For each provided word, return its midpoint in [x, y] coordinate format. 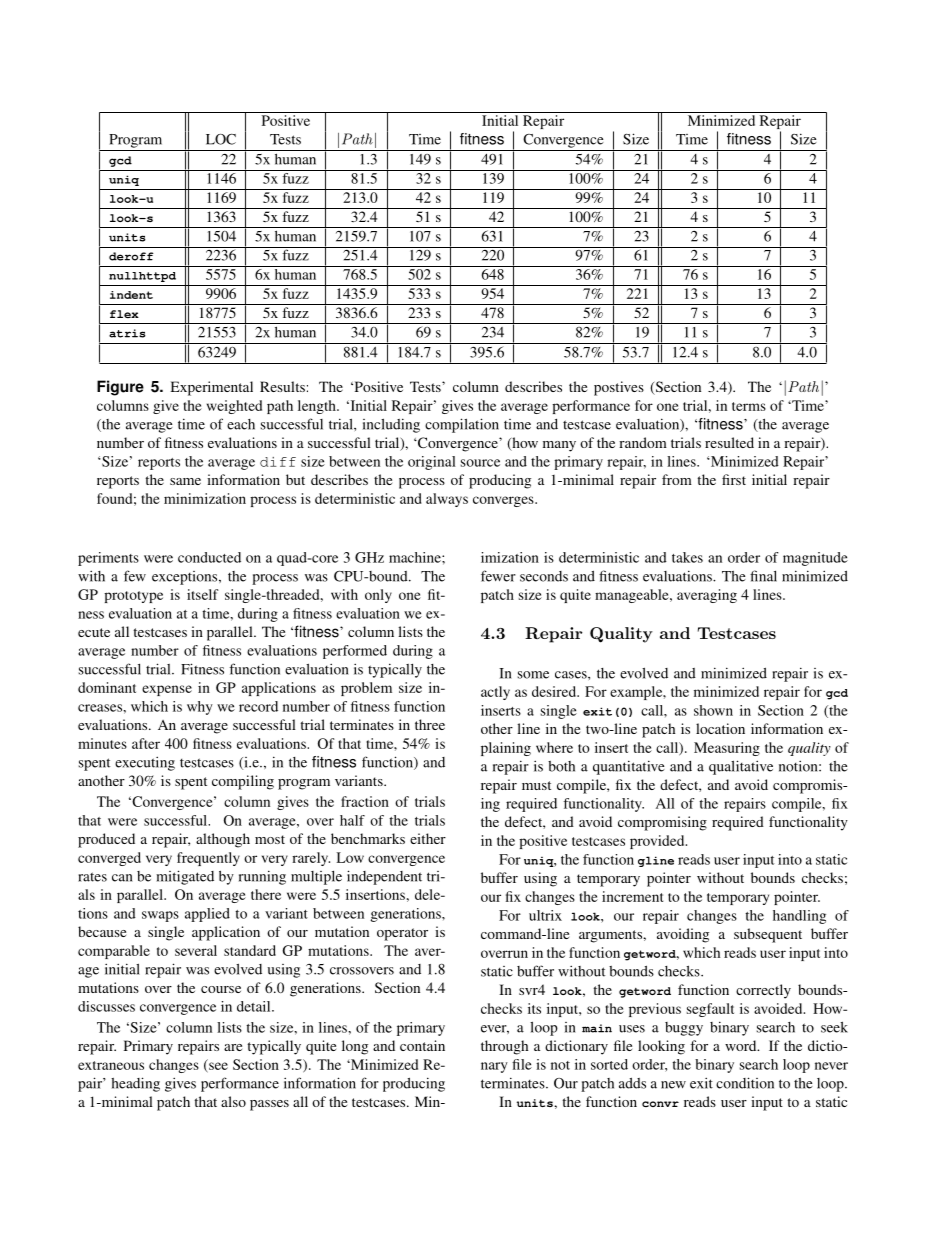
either [428, 838]
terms [749, 406]
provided [658, 842]
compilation [462, 425]
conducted [209, 557]
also [233, 1101]
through [505, 1047]
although [223, 840]
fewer [498, 576]
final [763, 576]
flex [124, 314]
